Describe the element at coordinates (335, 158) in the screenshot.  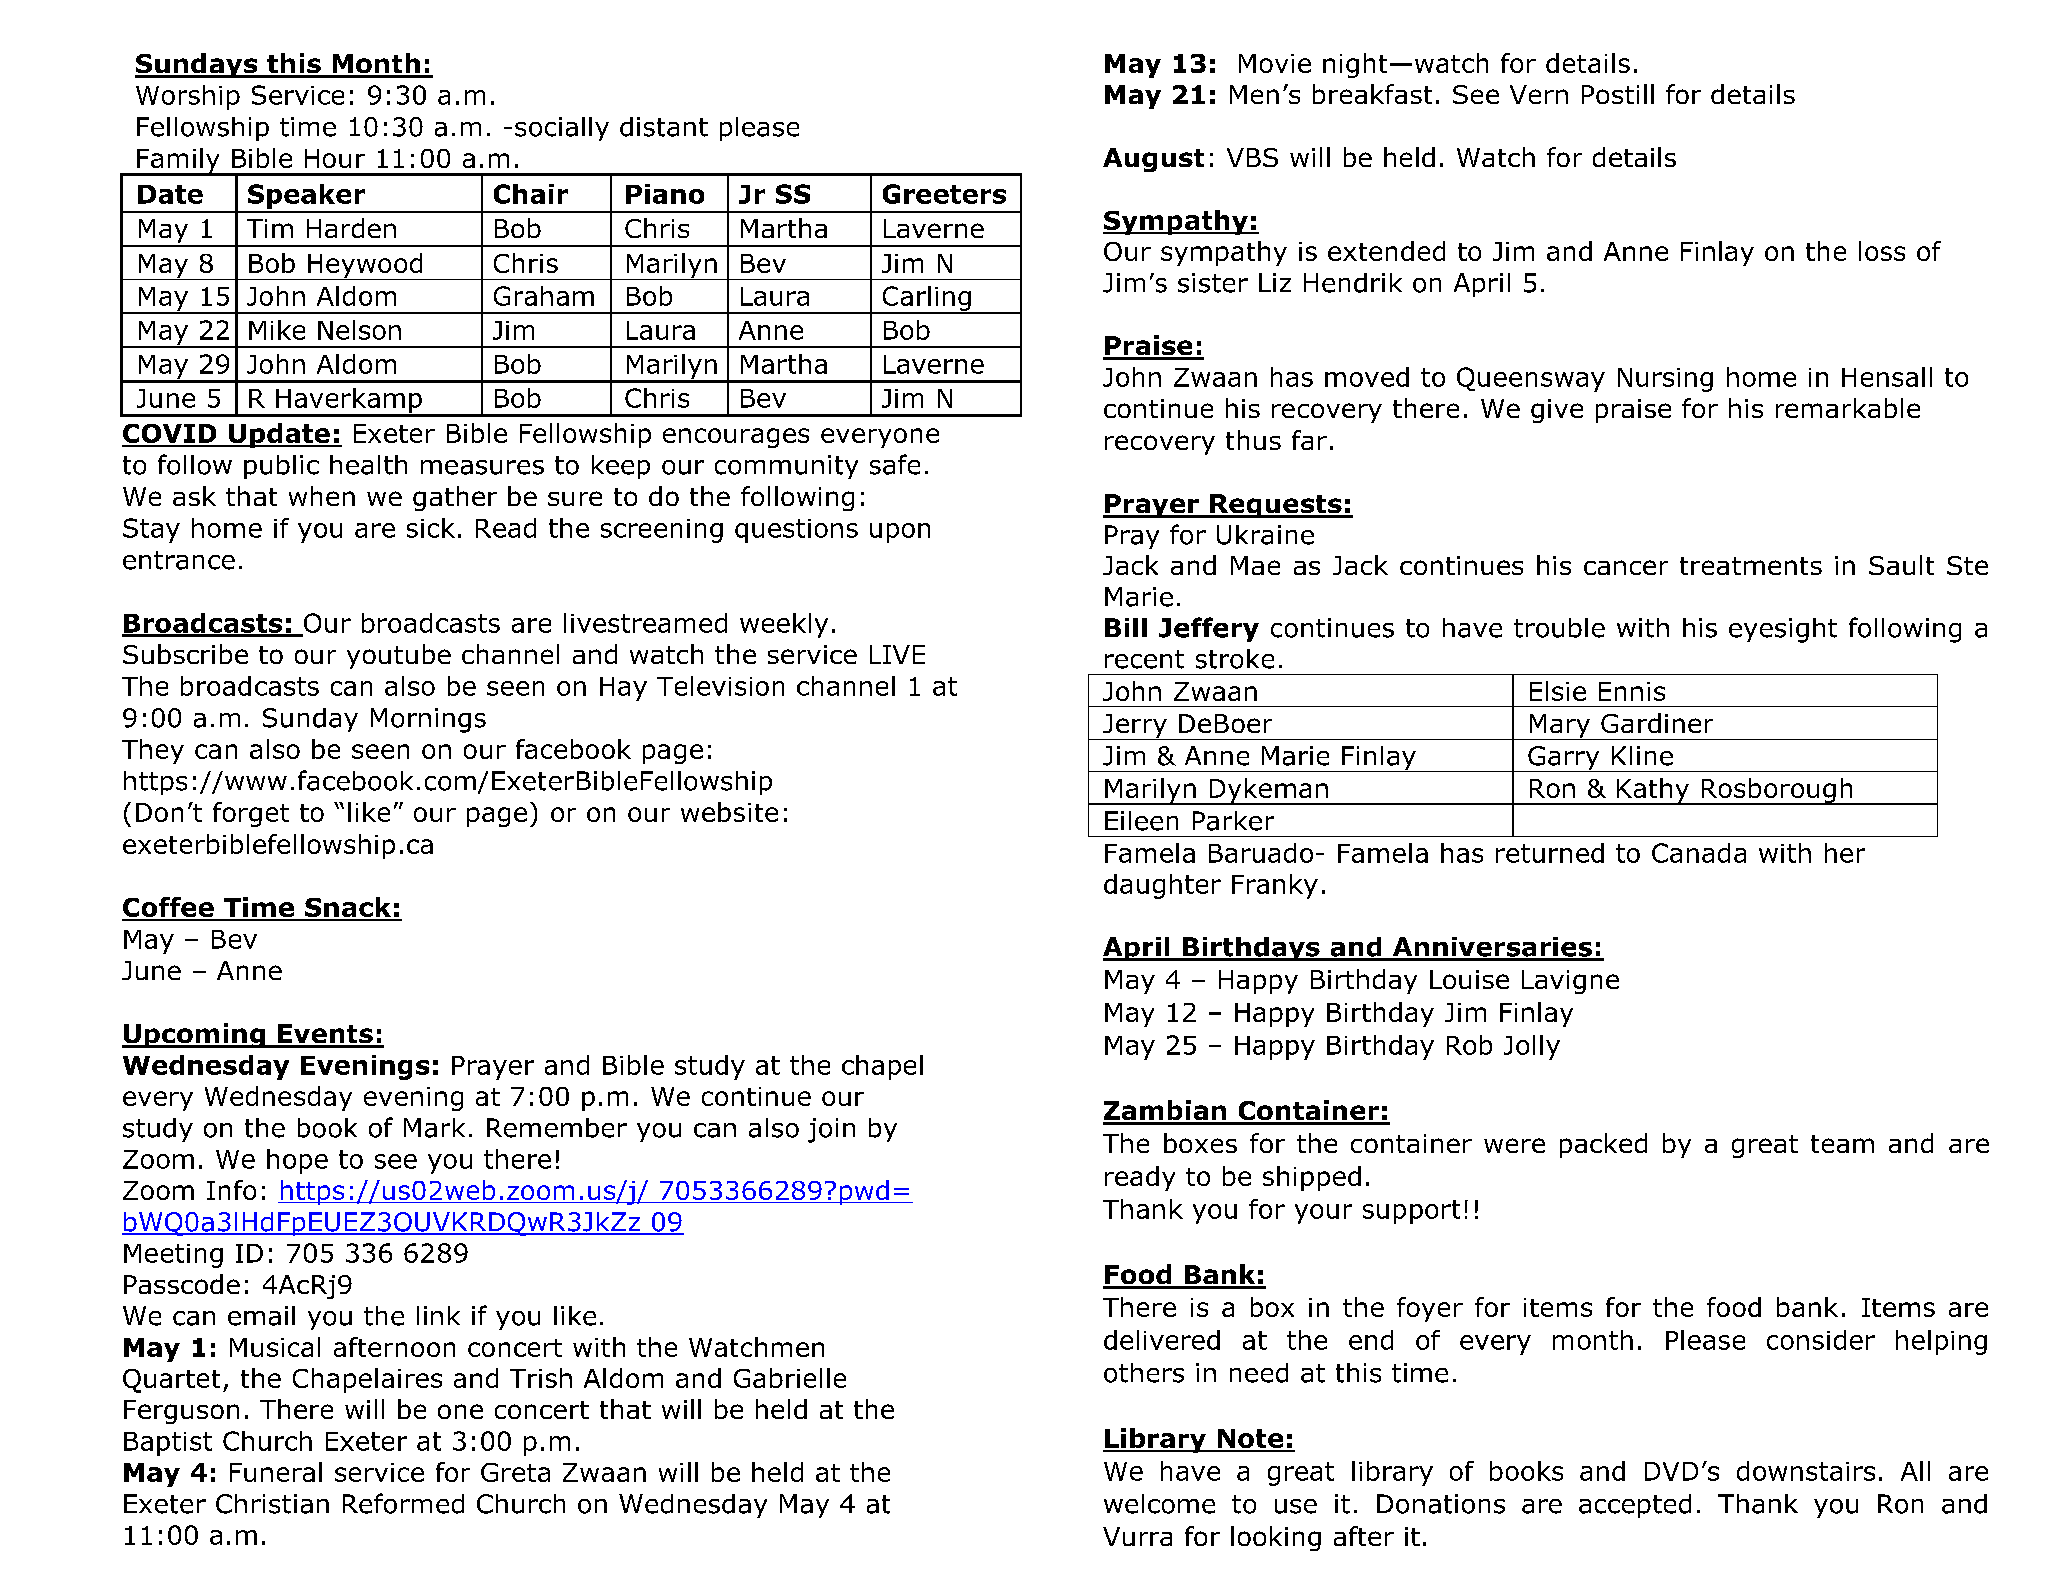
I see `Hour` at that location.
